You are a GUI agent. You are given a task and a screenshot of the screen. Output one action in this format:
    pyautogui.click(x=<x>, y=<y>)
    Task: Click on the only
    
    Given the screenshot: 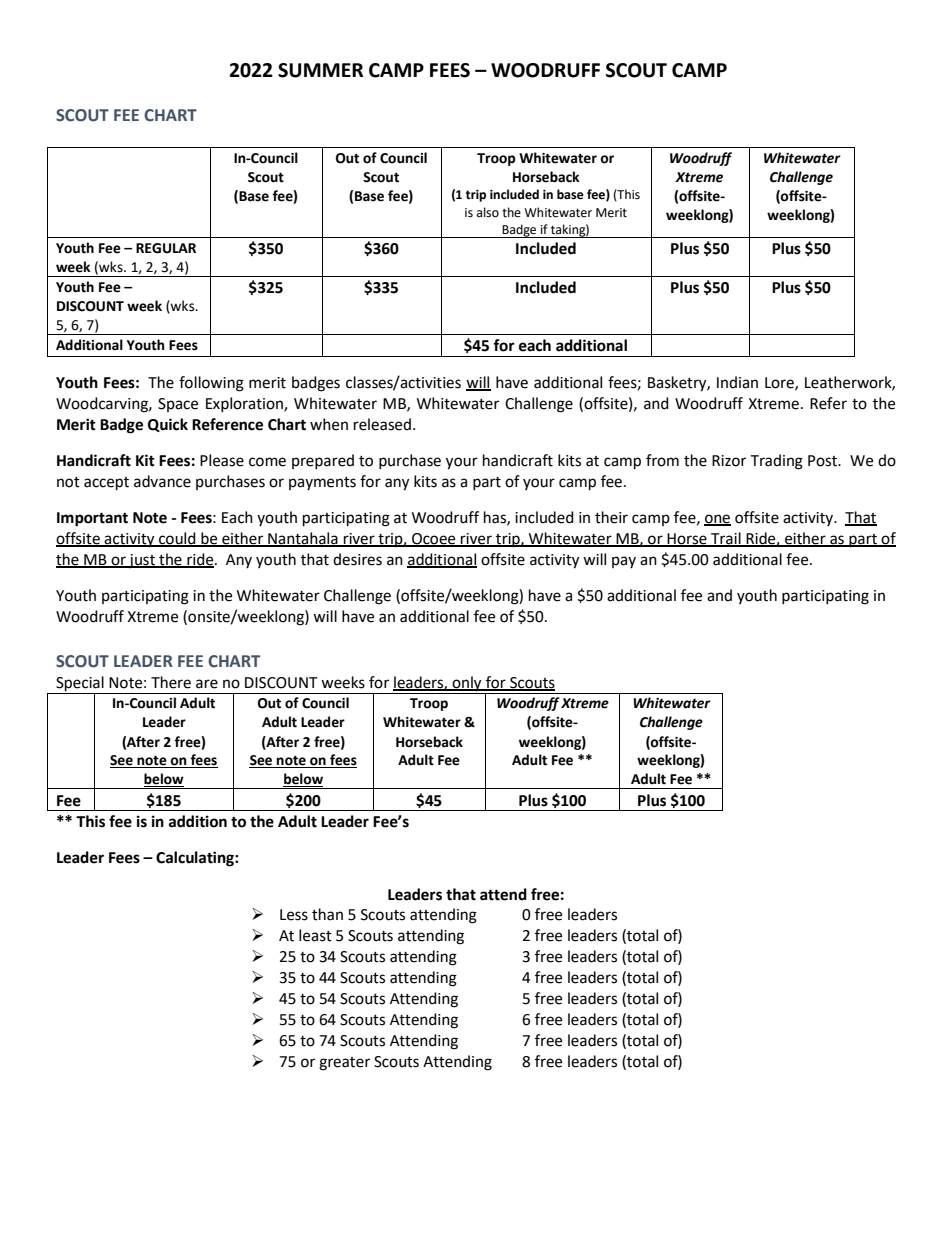 What is the action you would take?
    pyautogui.click(x=467, y=685)
